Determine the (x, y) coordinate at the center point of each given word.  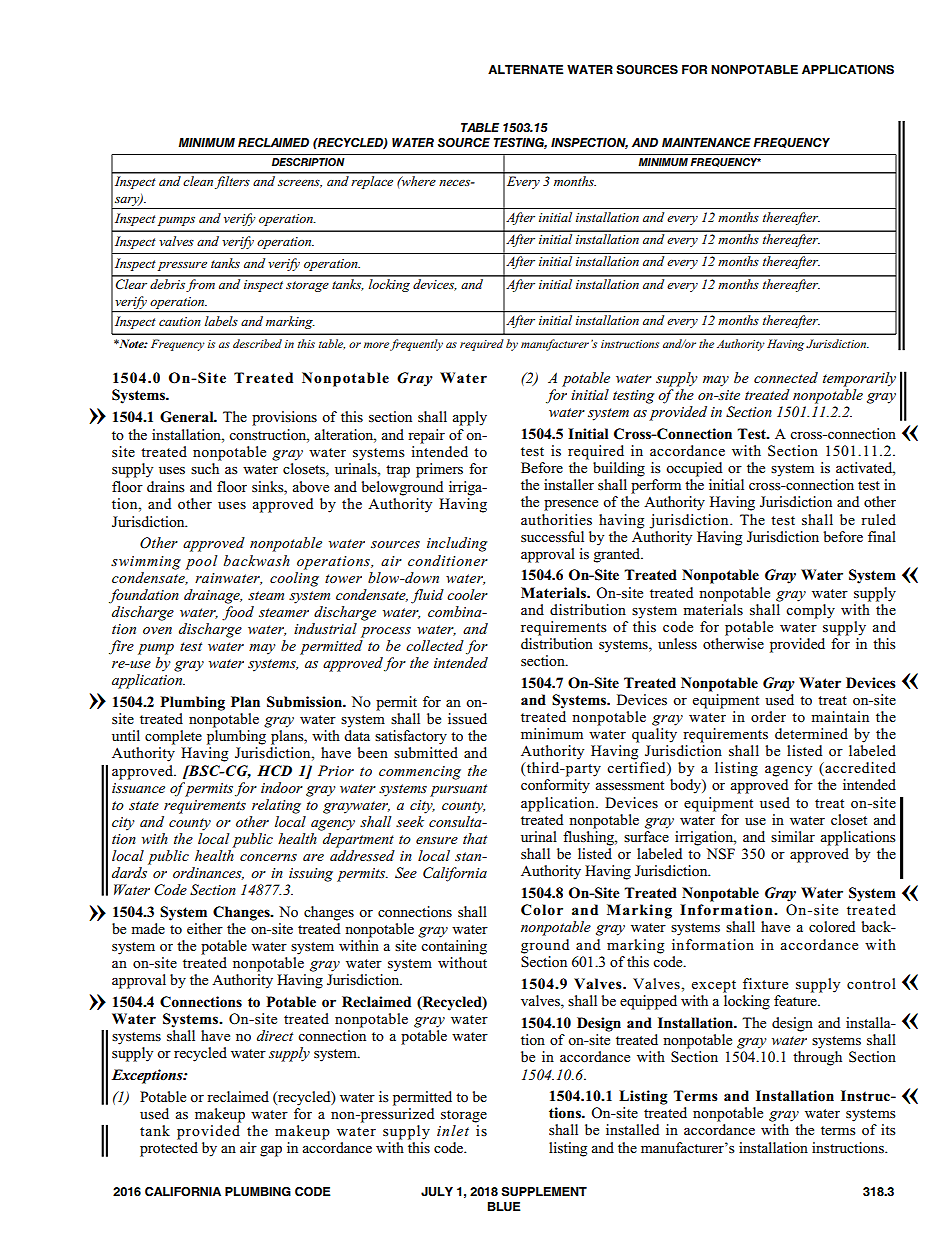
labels (221, 321)
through (817, 1058)
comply (810, 610)
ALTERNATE (525, 69)
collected (435, 645)
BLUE (504, 1207)
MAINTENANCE (706, 142)
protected (169, 1149)
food (238, 613)
